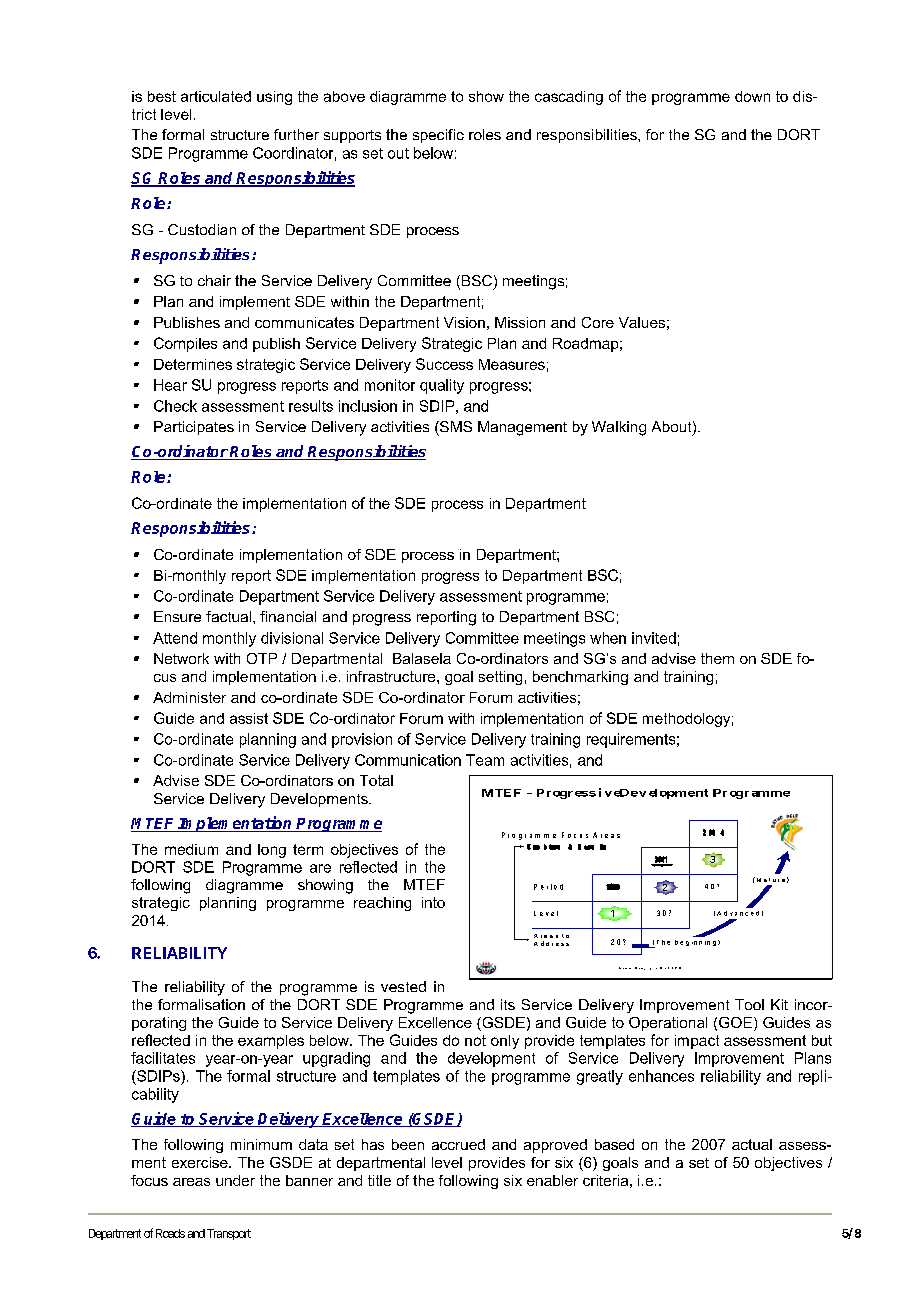 The height and width of the page is (1302, 924). I want to click on them, so click(717, 658).
